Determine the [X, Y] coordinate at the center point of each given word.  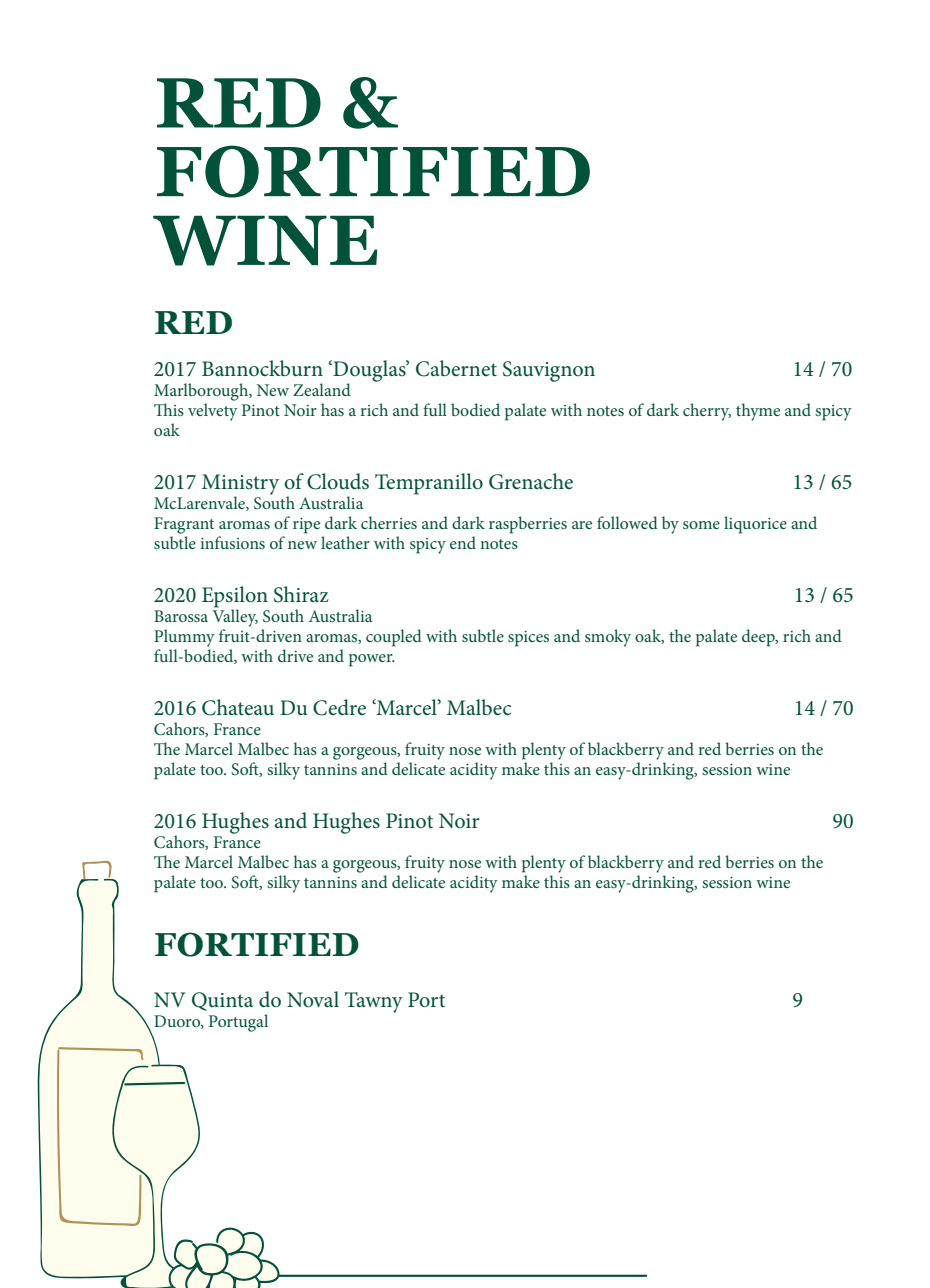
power [372, 660]
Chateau [238, 707]
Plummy [184, 638]
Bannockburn [262, 368]
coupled [394, 638]
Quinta [222, 1001]
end [463, 542]
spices [528, 639]
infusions [232, 542]
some [701, 525]
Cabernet [456, 368]
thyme [758, 412]
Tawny [374, 1002]
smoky [608, 638]
